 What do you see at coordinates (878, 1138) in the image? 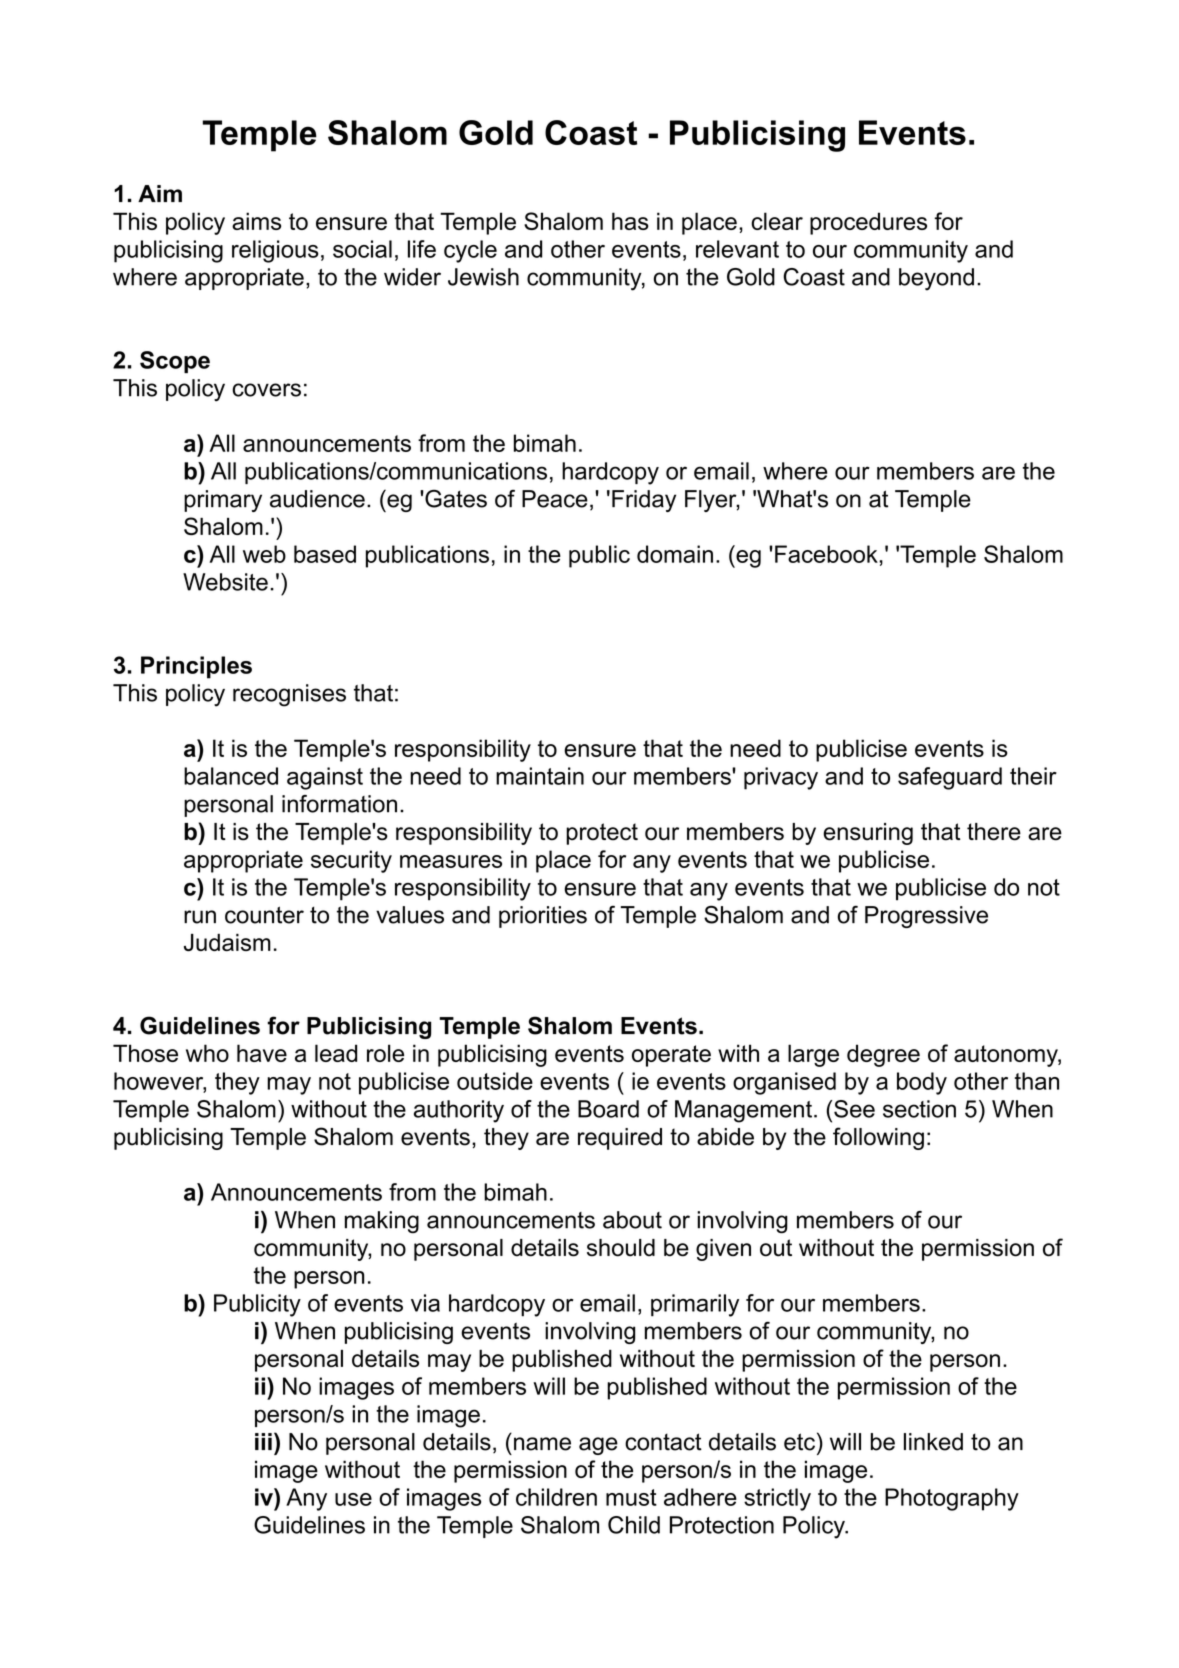
I see `following` at bounding box center [878, 1138].
